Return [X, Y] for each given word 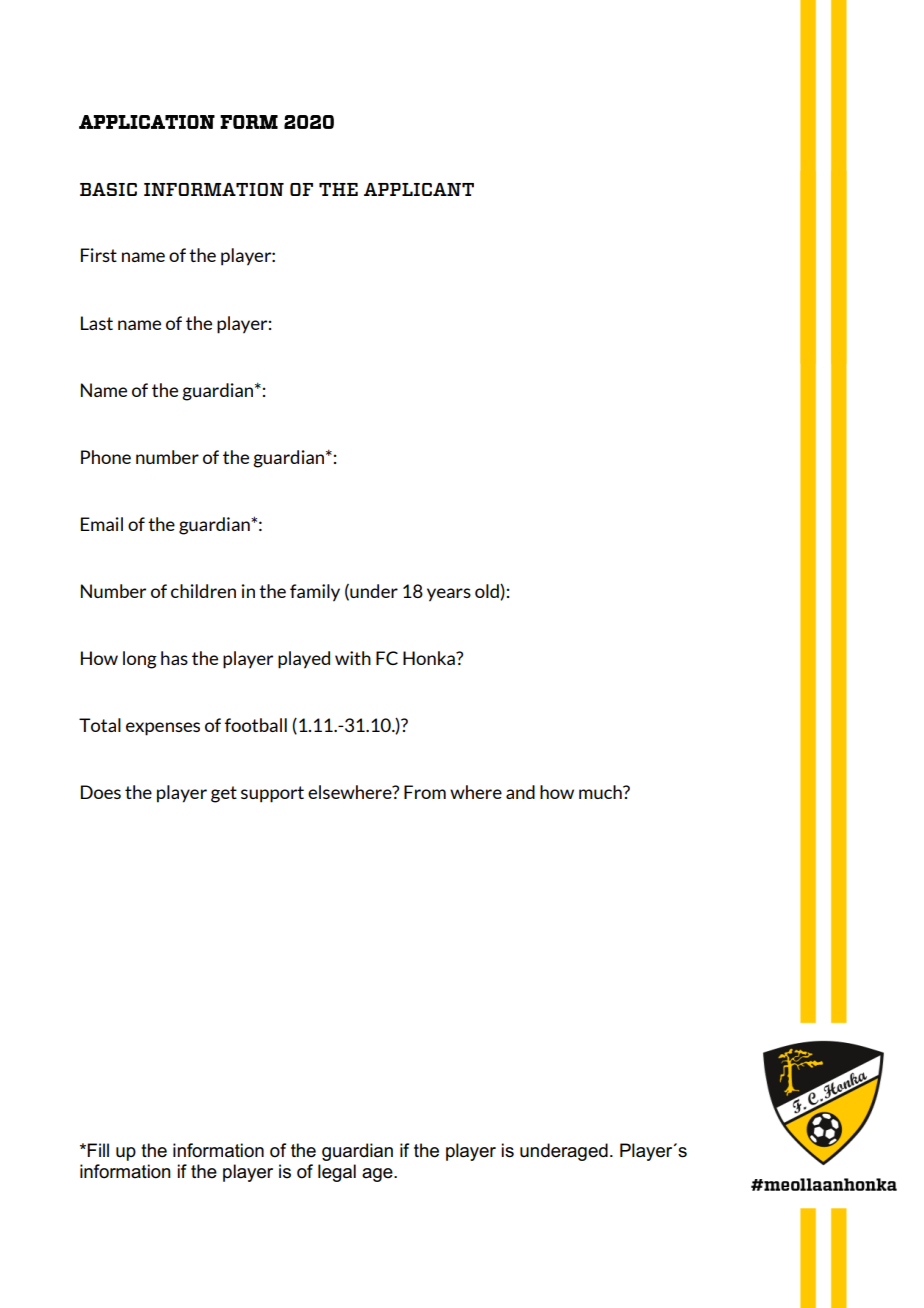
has [174, 658]
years [449, 595]
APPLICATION [147, 122]
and [520, 792]
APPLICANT [419, 189]
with [353, 658]
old [488, 592]
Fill [98, 1150]
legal [337, 1173]
